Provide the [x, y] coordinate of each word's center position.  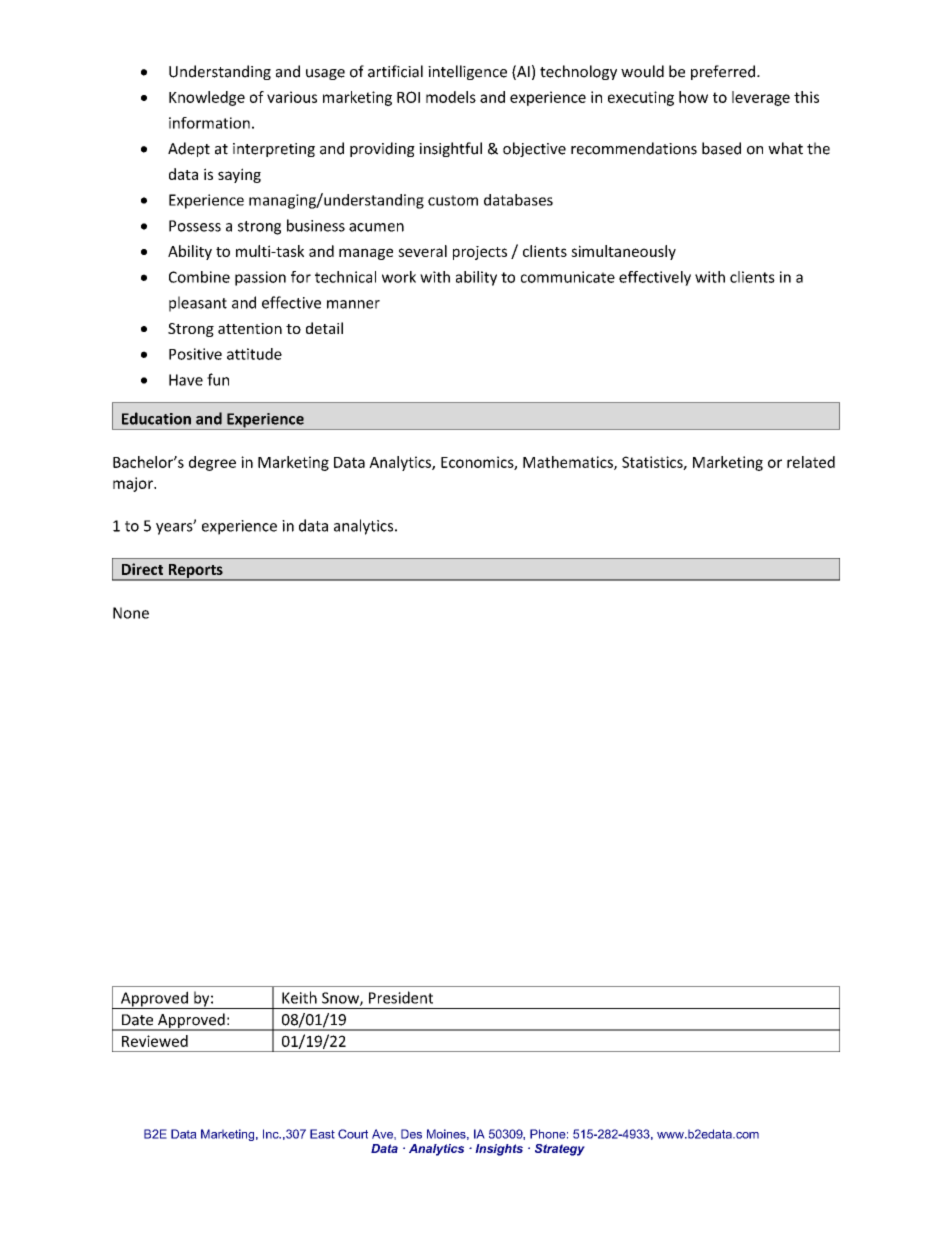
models [451, 97]
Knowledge [207, 98]
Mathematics [569, 463]
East [322, 1134]
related [811, 462]
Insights [499, 1150]
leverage [761, 98]
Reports [195, 572]
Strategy [560, 1150]
